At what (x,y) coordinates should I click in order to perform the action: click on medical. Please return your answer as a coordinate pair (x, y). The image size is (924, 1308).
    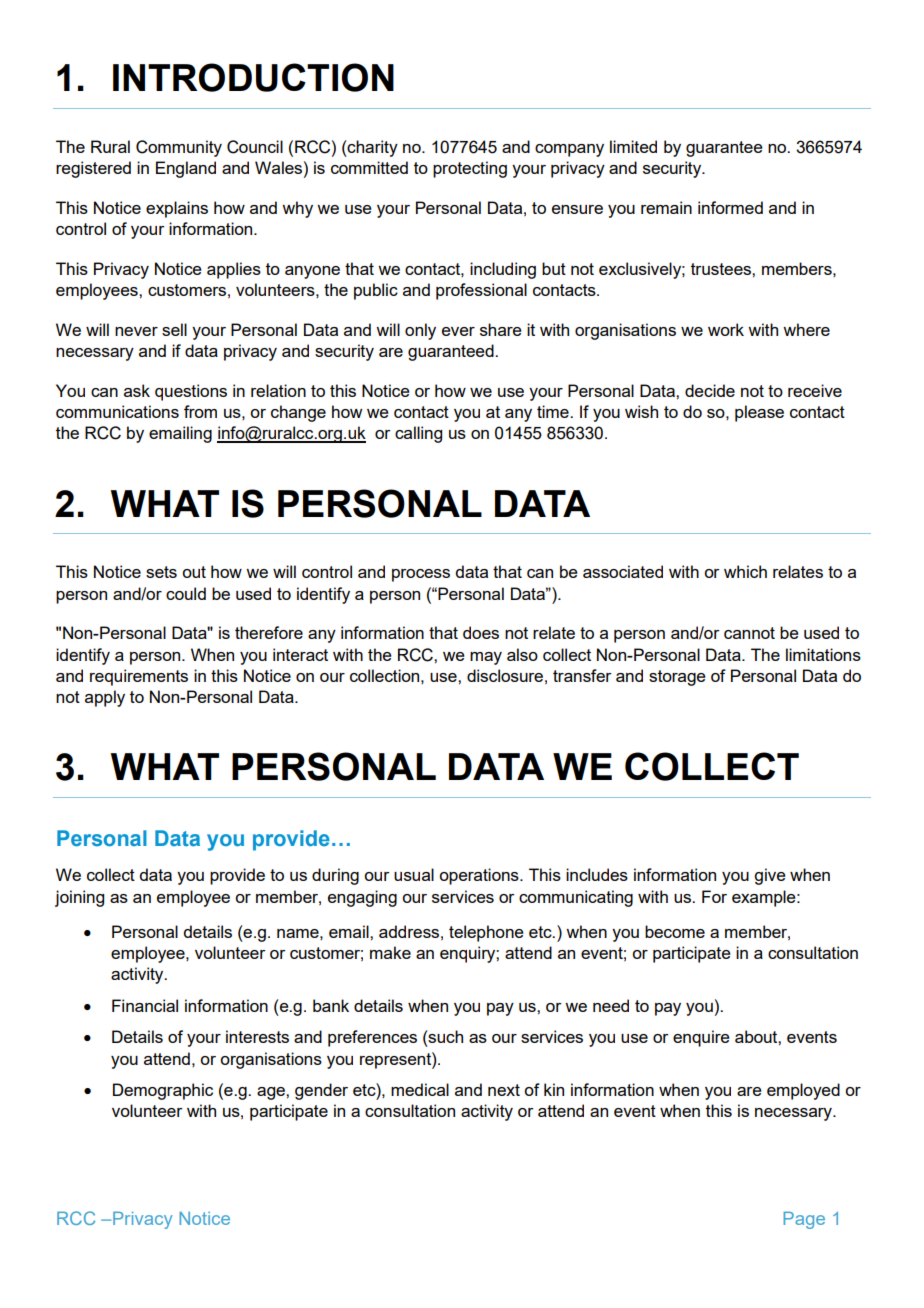
    Looking at the image, I should click on (420, 1089).
